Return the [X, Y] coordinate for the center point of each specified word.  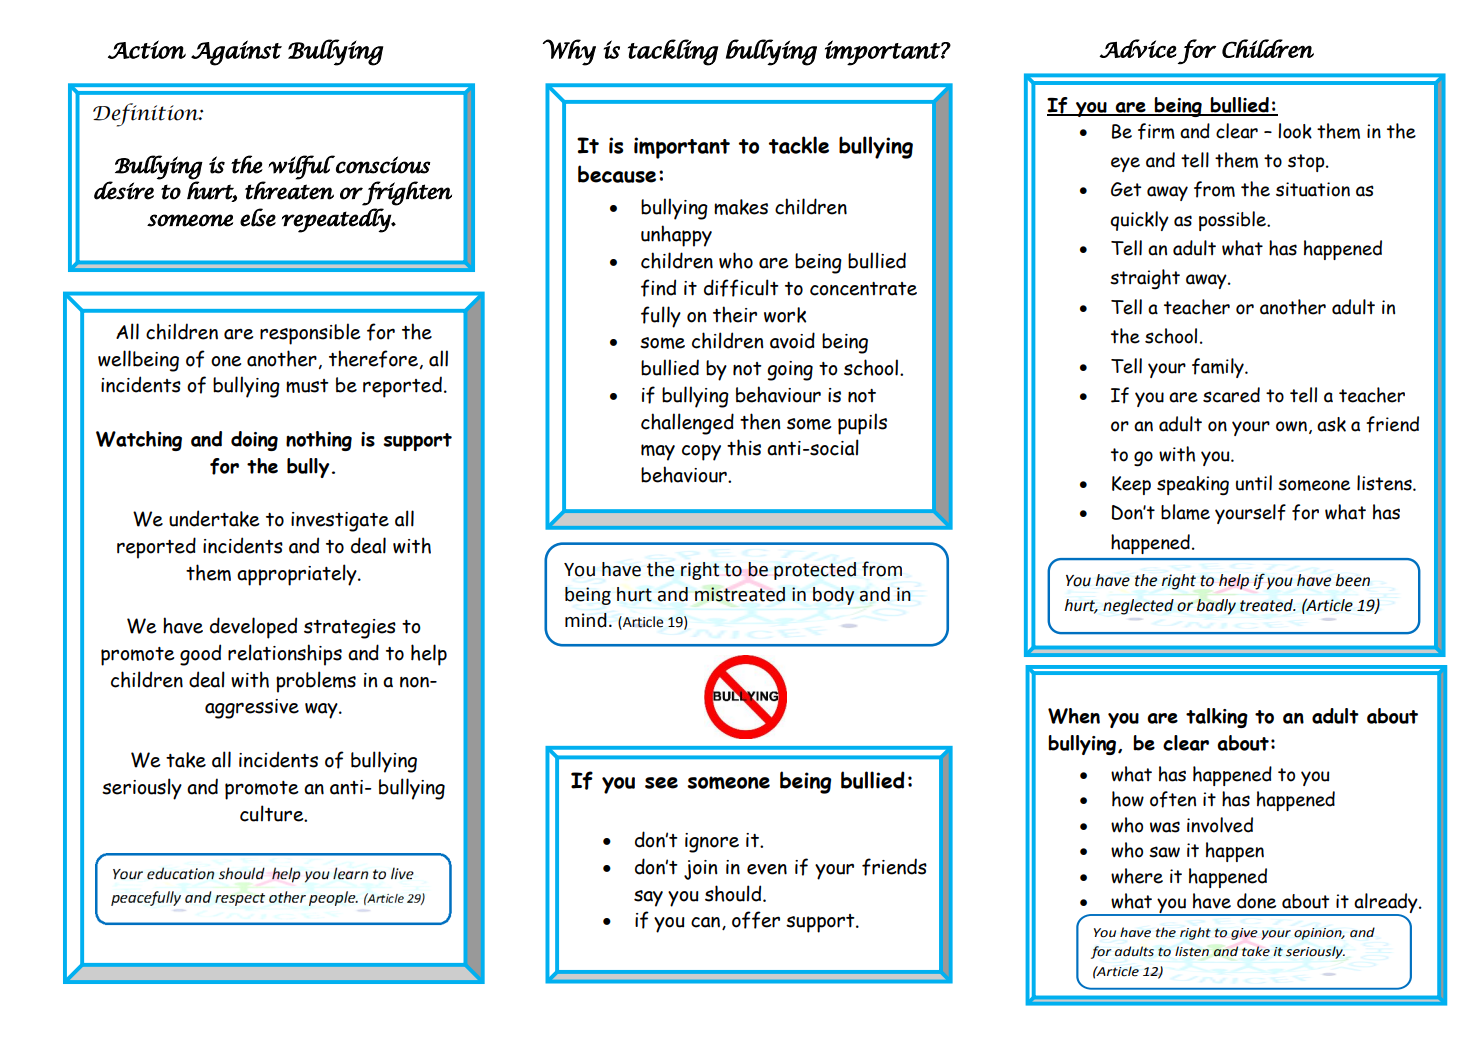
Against [236, 53]
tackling [673, 52]
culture [273, 813]
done [1256, 901]
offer [756, 920]
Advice [1138, 48]
